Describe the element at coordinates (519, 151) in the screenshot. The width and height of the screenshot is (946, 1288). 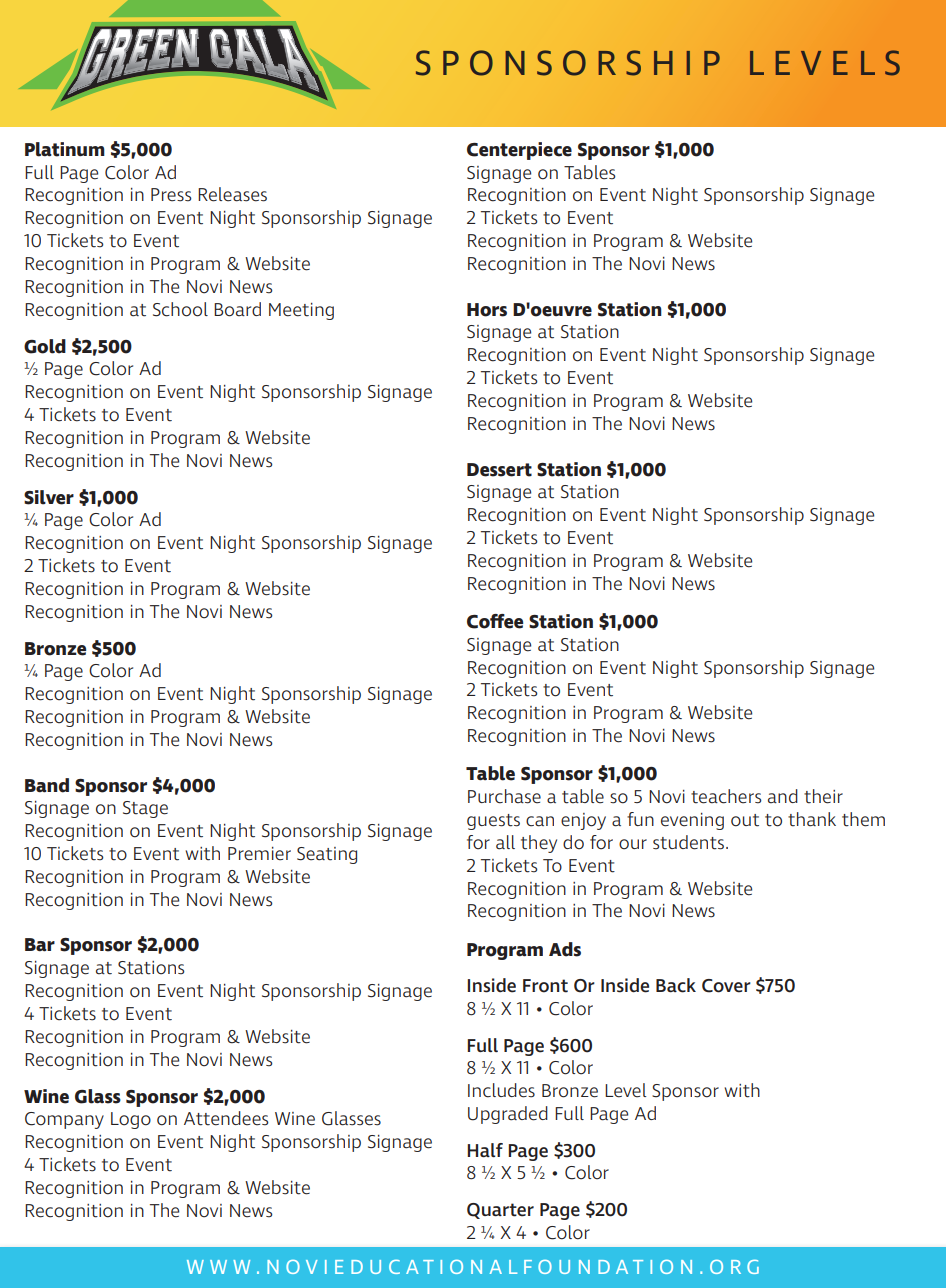
I see `Centerpiece` at that location.
